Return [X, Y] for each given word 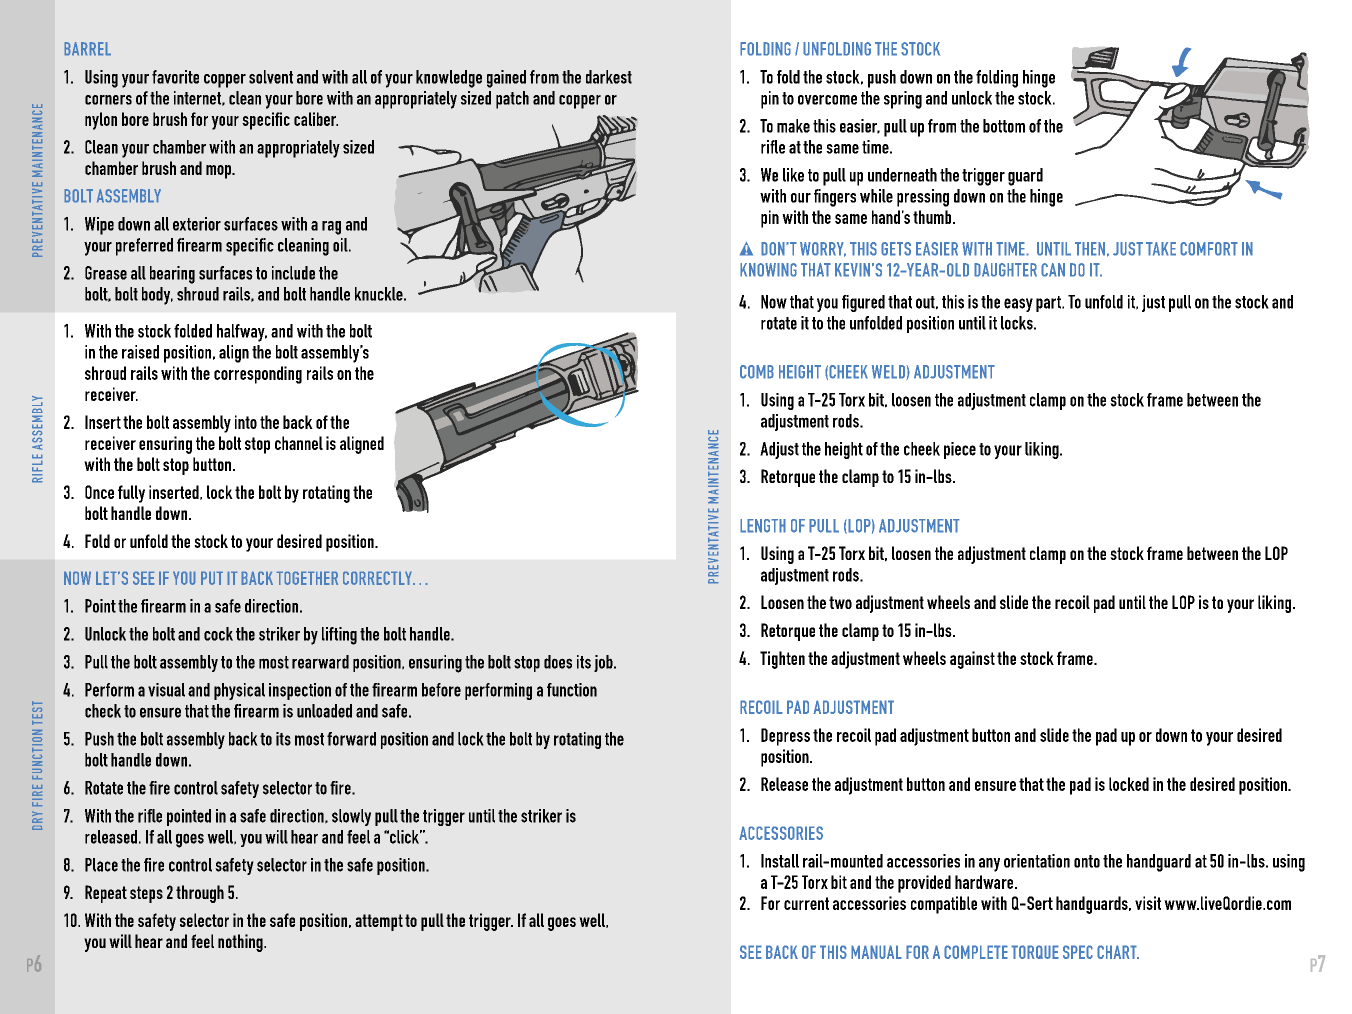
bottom [1004, 126]
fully [131, 494]
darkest [609, 77]
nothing [241, 943]
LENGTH [763, 526]
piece [960, 450]
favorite [175, 77]
